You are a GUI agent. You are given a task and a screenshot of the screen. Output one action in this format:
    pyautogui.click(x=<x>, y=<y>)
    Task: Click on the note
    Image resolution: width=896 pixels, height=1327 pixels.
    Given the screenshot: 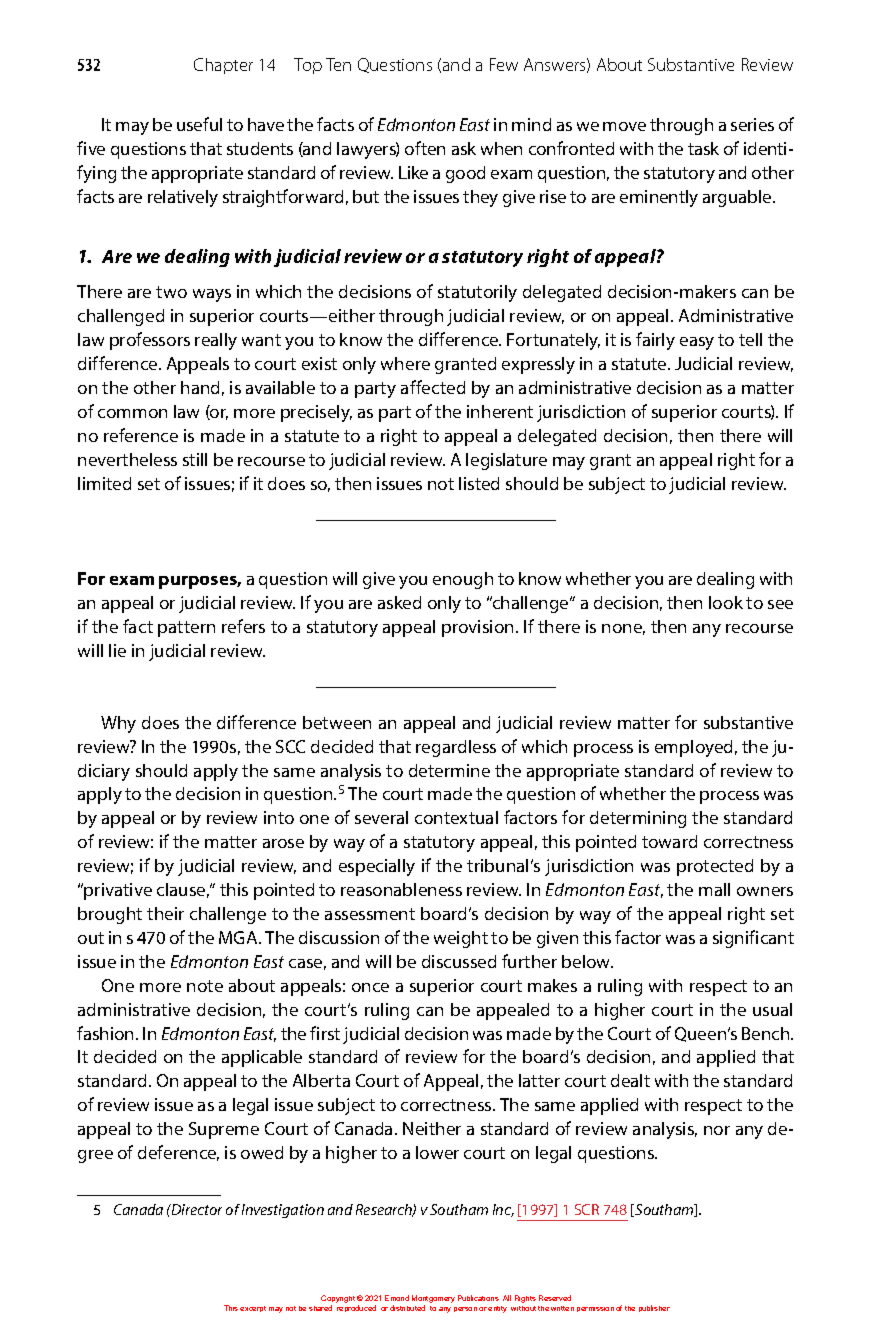 What is the action you would take?
    pyautogui.click(x=205, y=986)
